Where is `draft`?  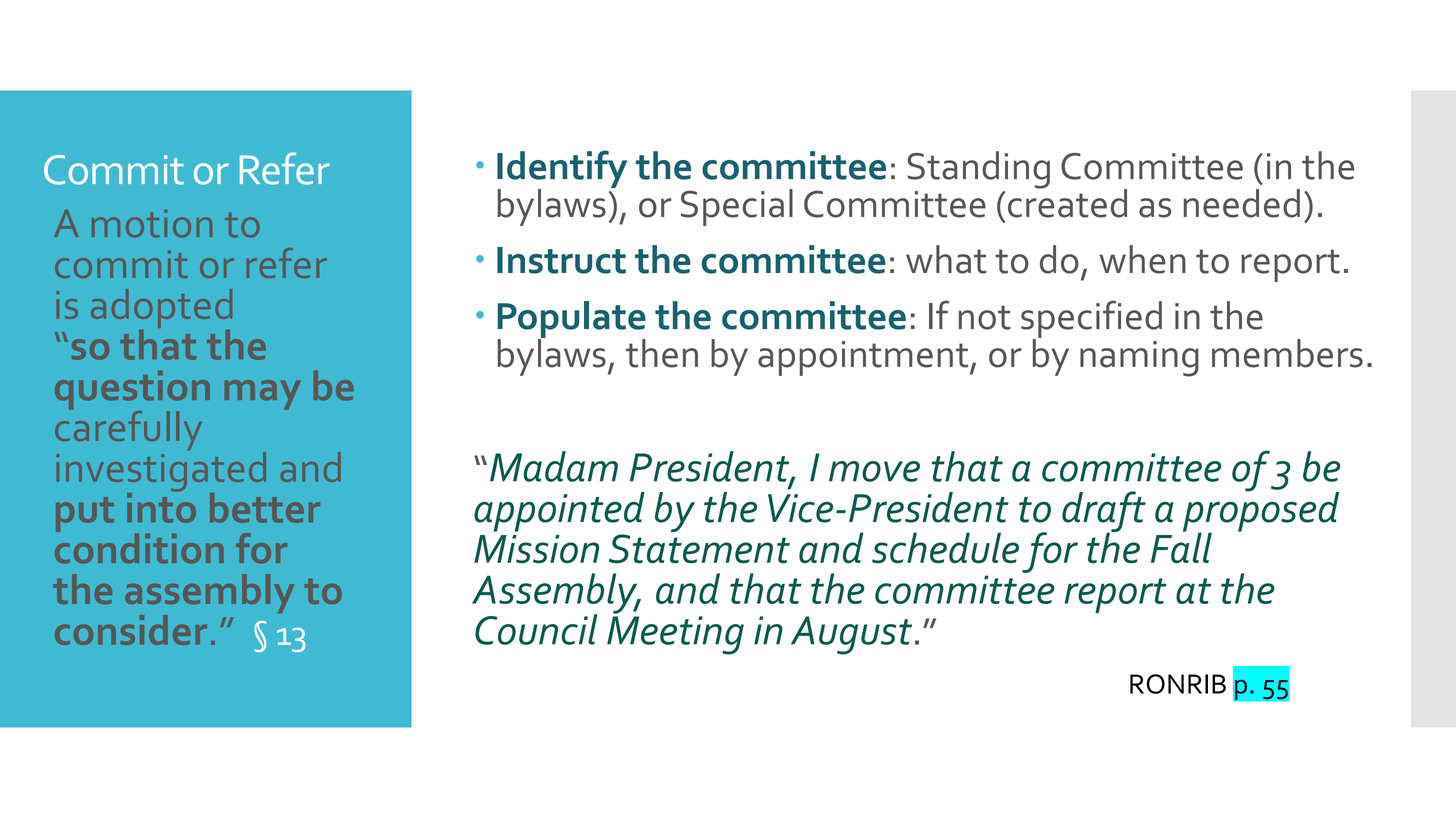
draft is located at coordinates (1104, 513).
